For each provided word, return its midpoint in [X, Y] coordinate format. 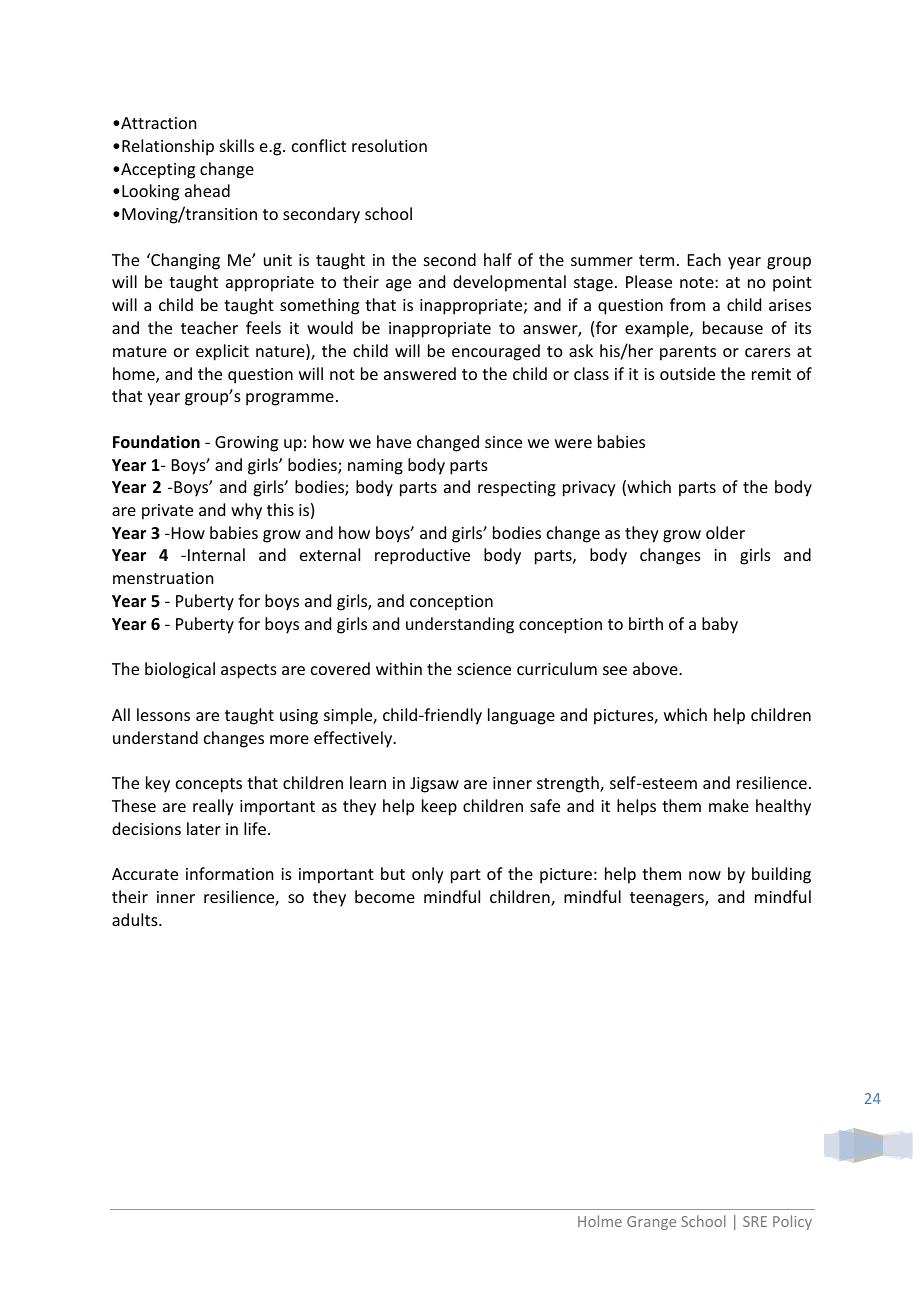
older [725, 532]
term [656, 260]
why [246, 511]
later [204, 828]
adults [136, 919]
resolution [389, 145]
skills [237, 145]
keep [439, 807]
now [705, 875]
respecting [517, 489]
